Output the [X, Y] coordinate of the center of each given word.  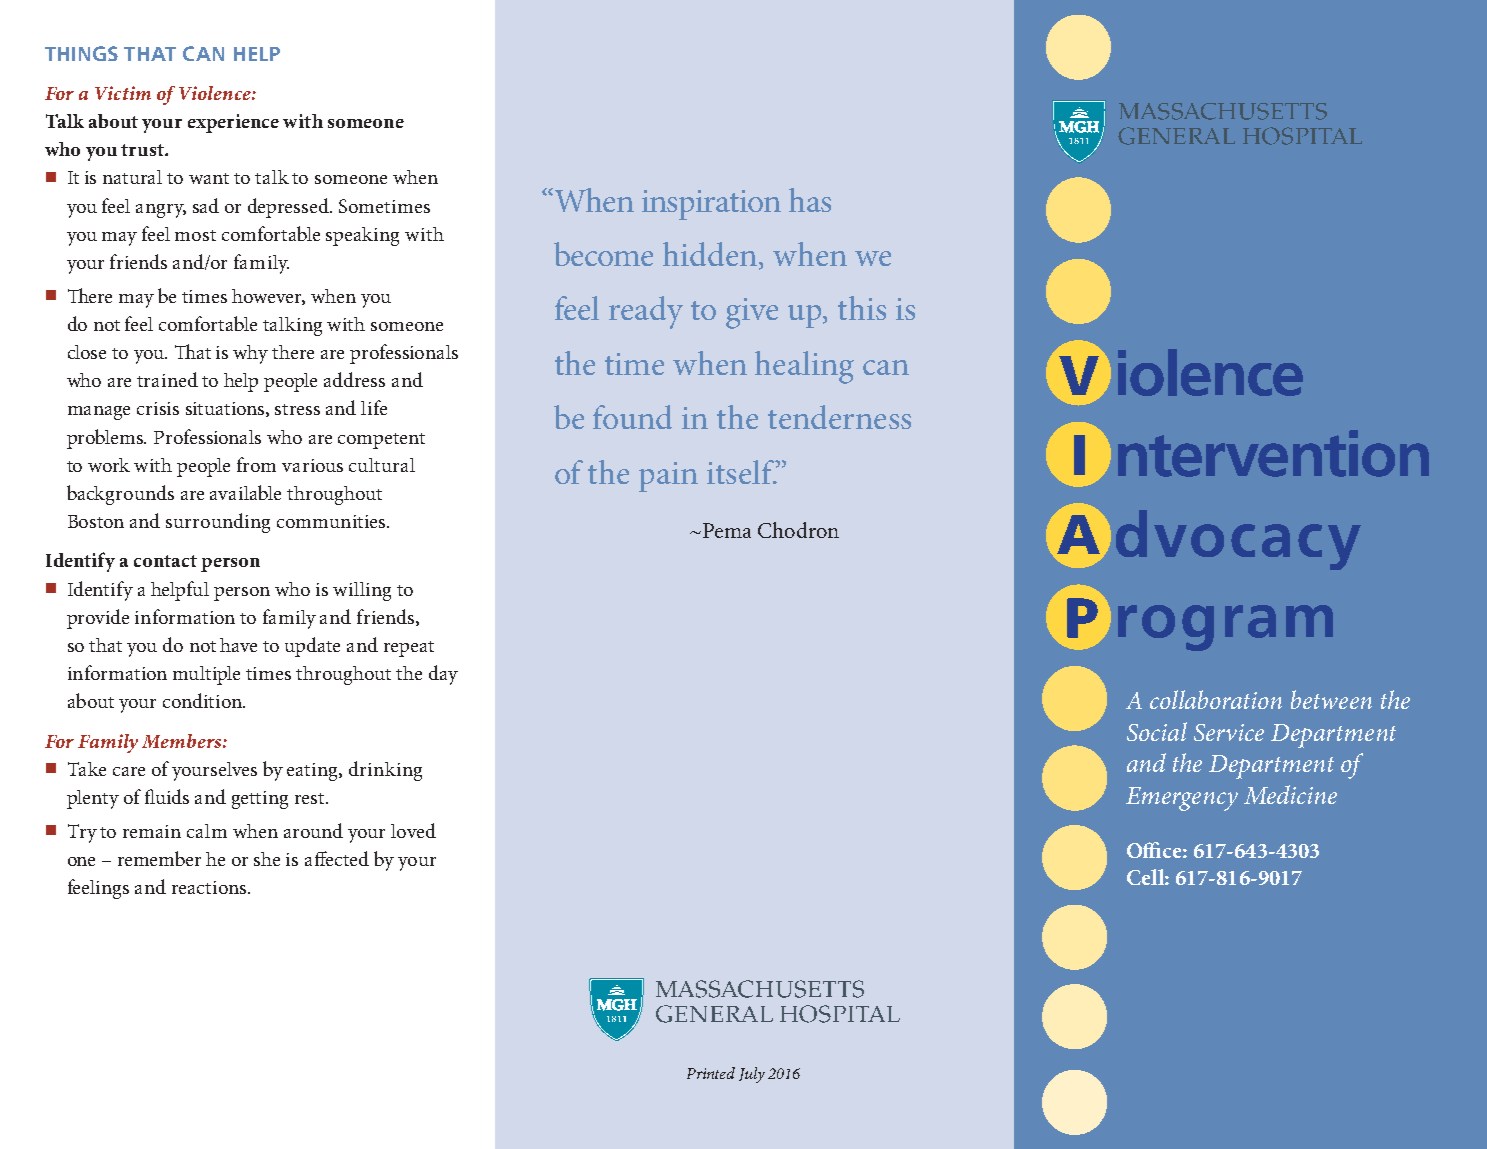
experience [233, 123]
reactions [210, 887]
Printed [711, 1073]
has [810, 200]
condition [203, 700]
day [443, 675]
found [632, 417]
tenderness [839, 417]
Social [1157, 731]
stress [297, 409]
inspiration [711, 205]
